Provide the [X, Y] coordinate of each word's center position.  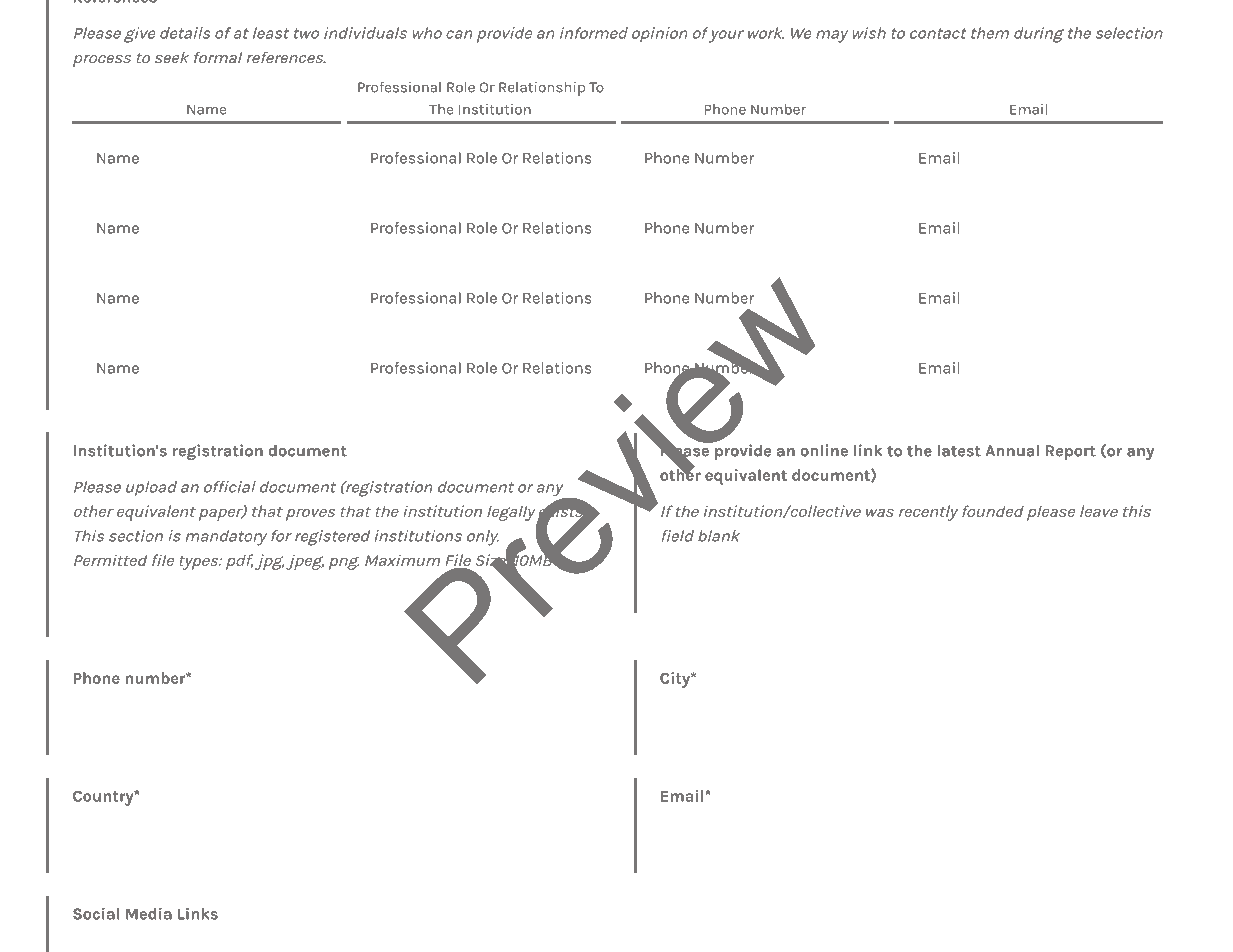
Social [96, 913]
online [824, 450]
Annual [1012, 451]
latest [959, 451]
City [676, 680]
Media [149, 913]
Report [1071, 452]
